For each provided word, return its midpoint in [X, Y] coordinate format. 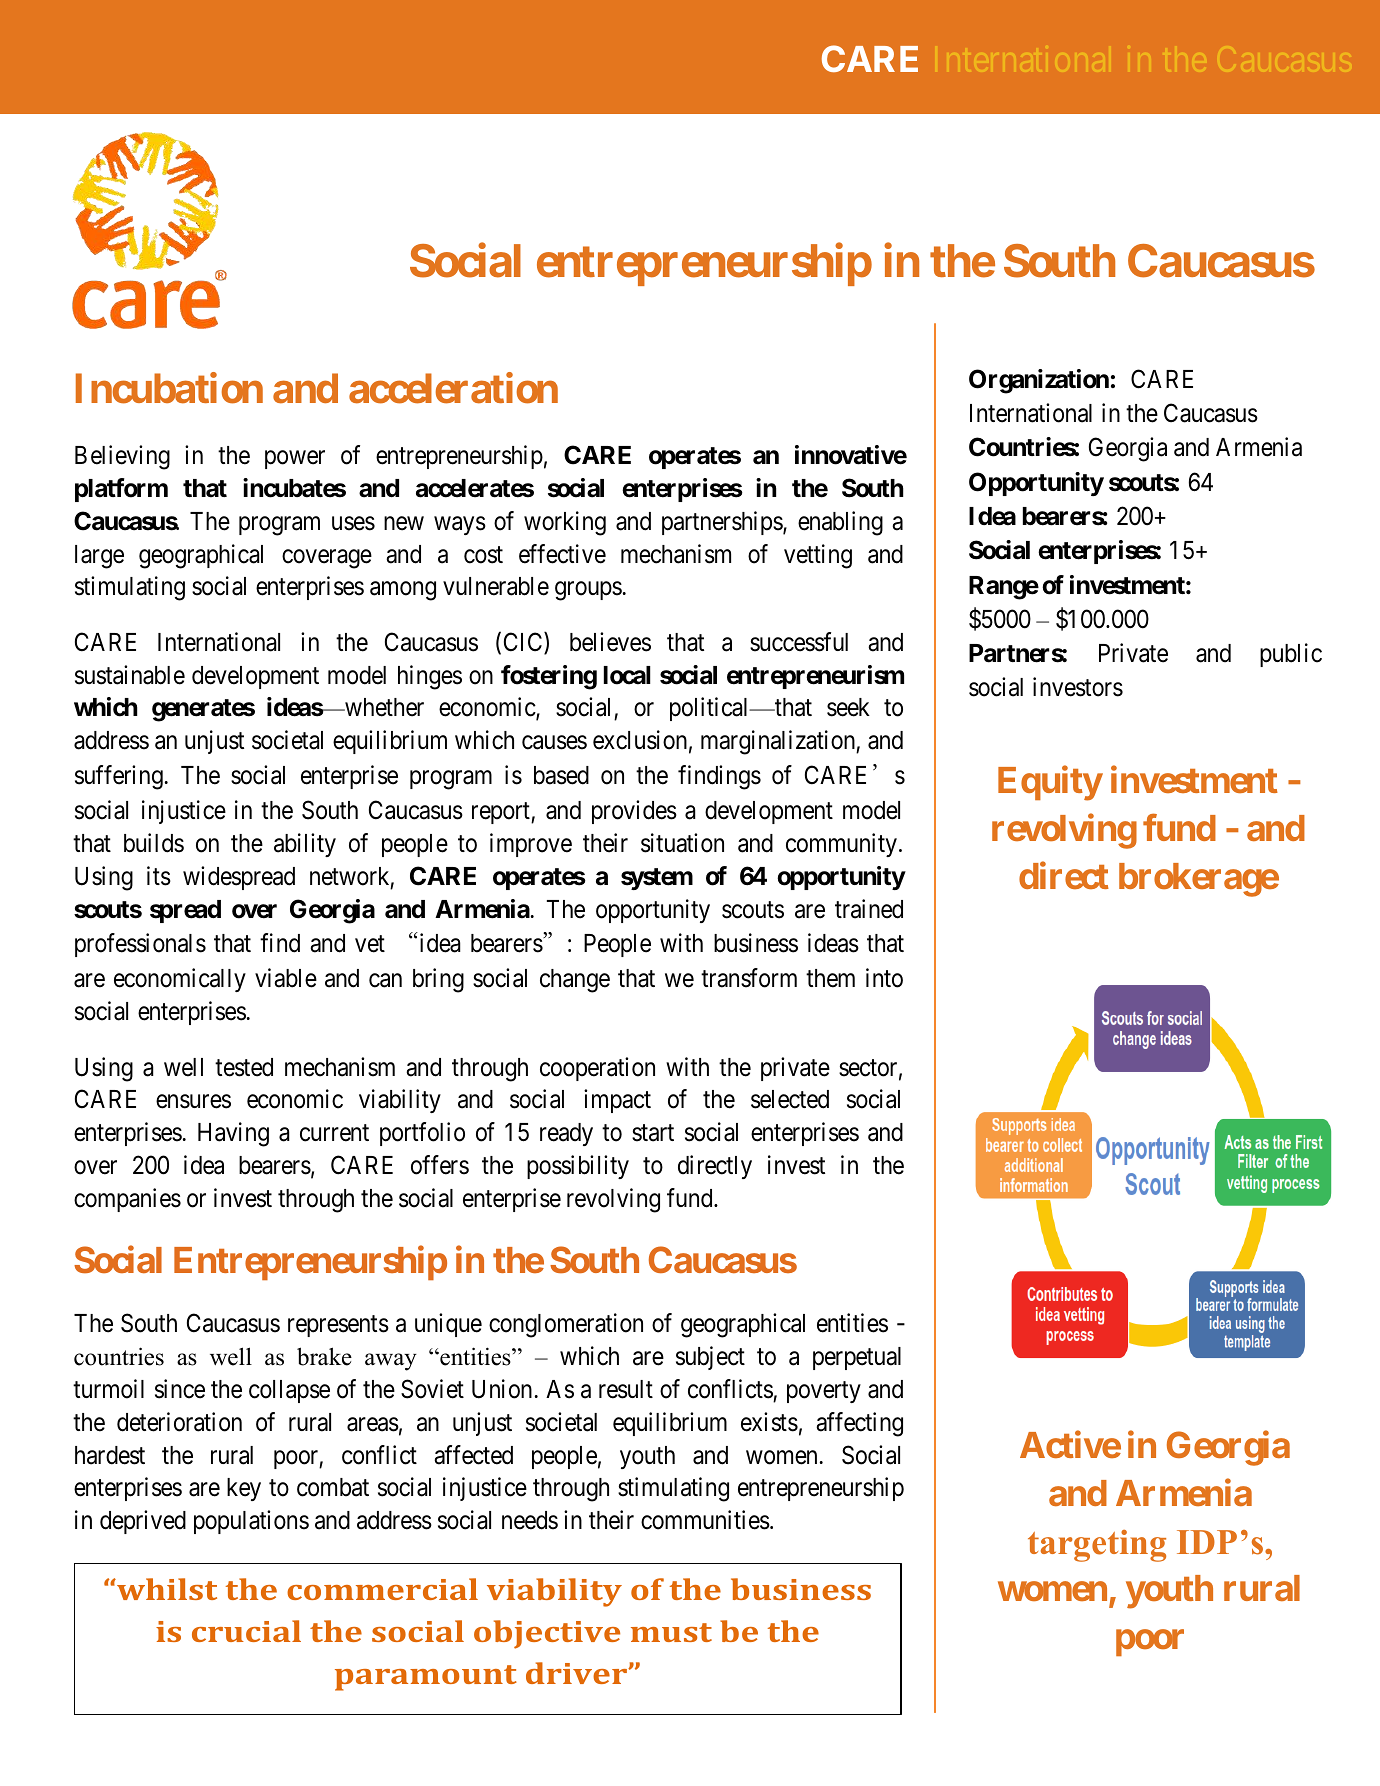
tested [244, 1067]
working [565, 523]
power [295, 460]
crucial [246, 1631]
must [671, 1632]
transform [749, 978]
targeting [1097, 1546]
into [884, 978]
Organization [1039, 381]
